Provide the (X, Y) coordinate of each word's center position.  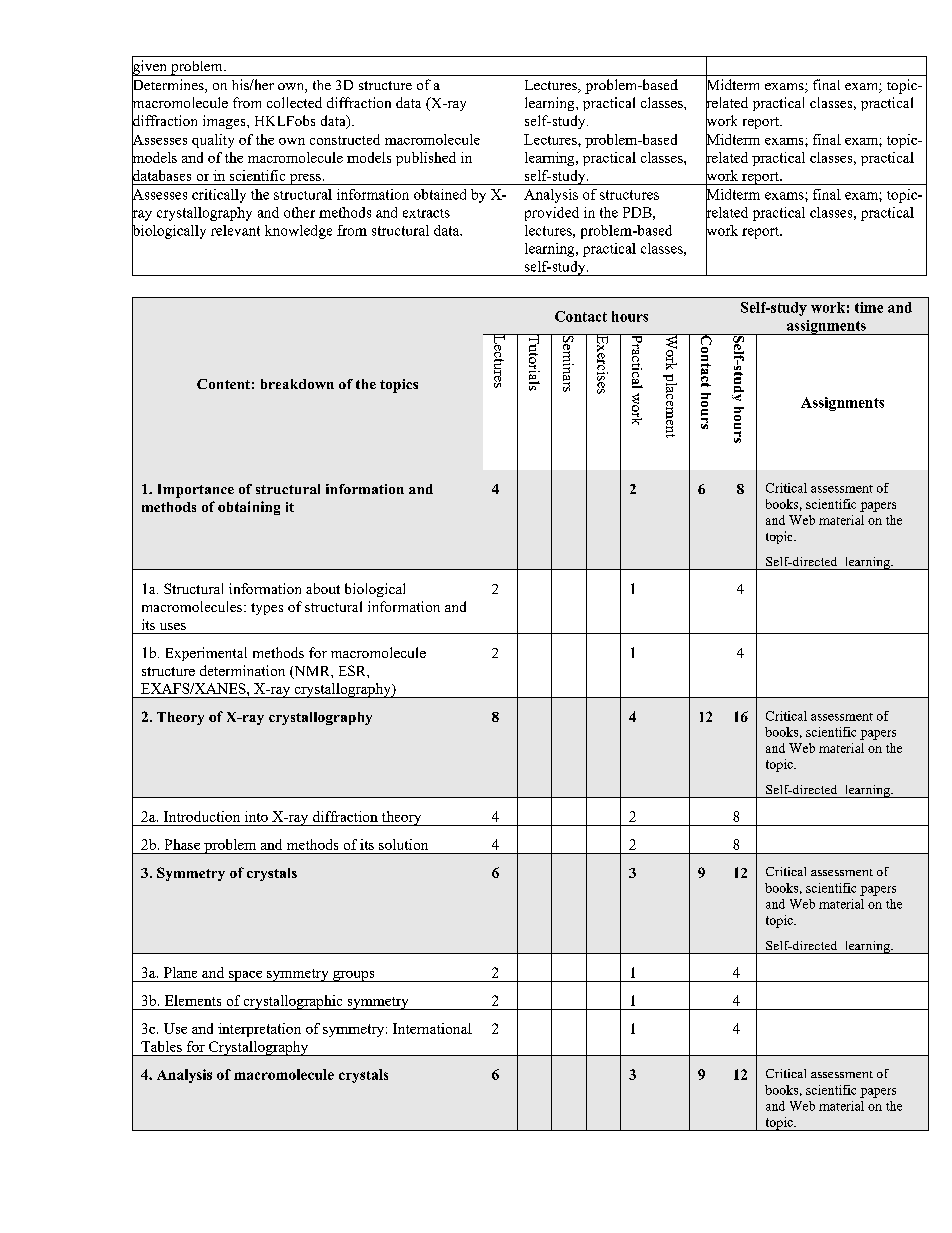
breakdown (297, 384)
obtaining (249, 508)
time (869, 307)
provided (552, 214)
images (225, 122)
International (432, 1028)
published (426, 159)
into (256, 816)
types (267, 609)
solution (403, 844)
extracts (426, 213)
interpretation (259, 1030)
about (323, 588)
